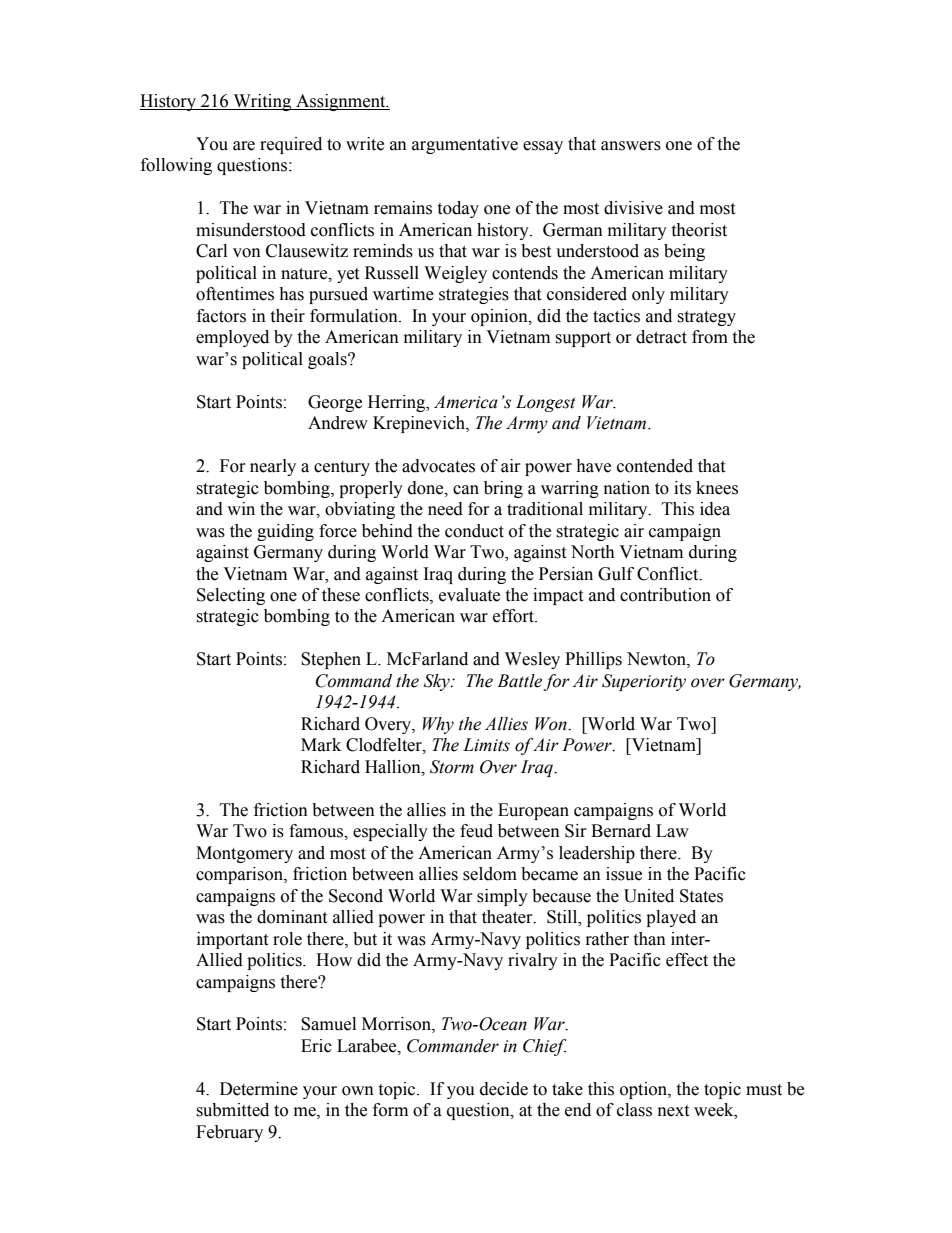  I want to click on argumentative, so click(465, 145).
